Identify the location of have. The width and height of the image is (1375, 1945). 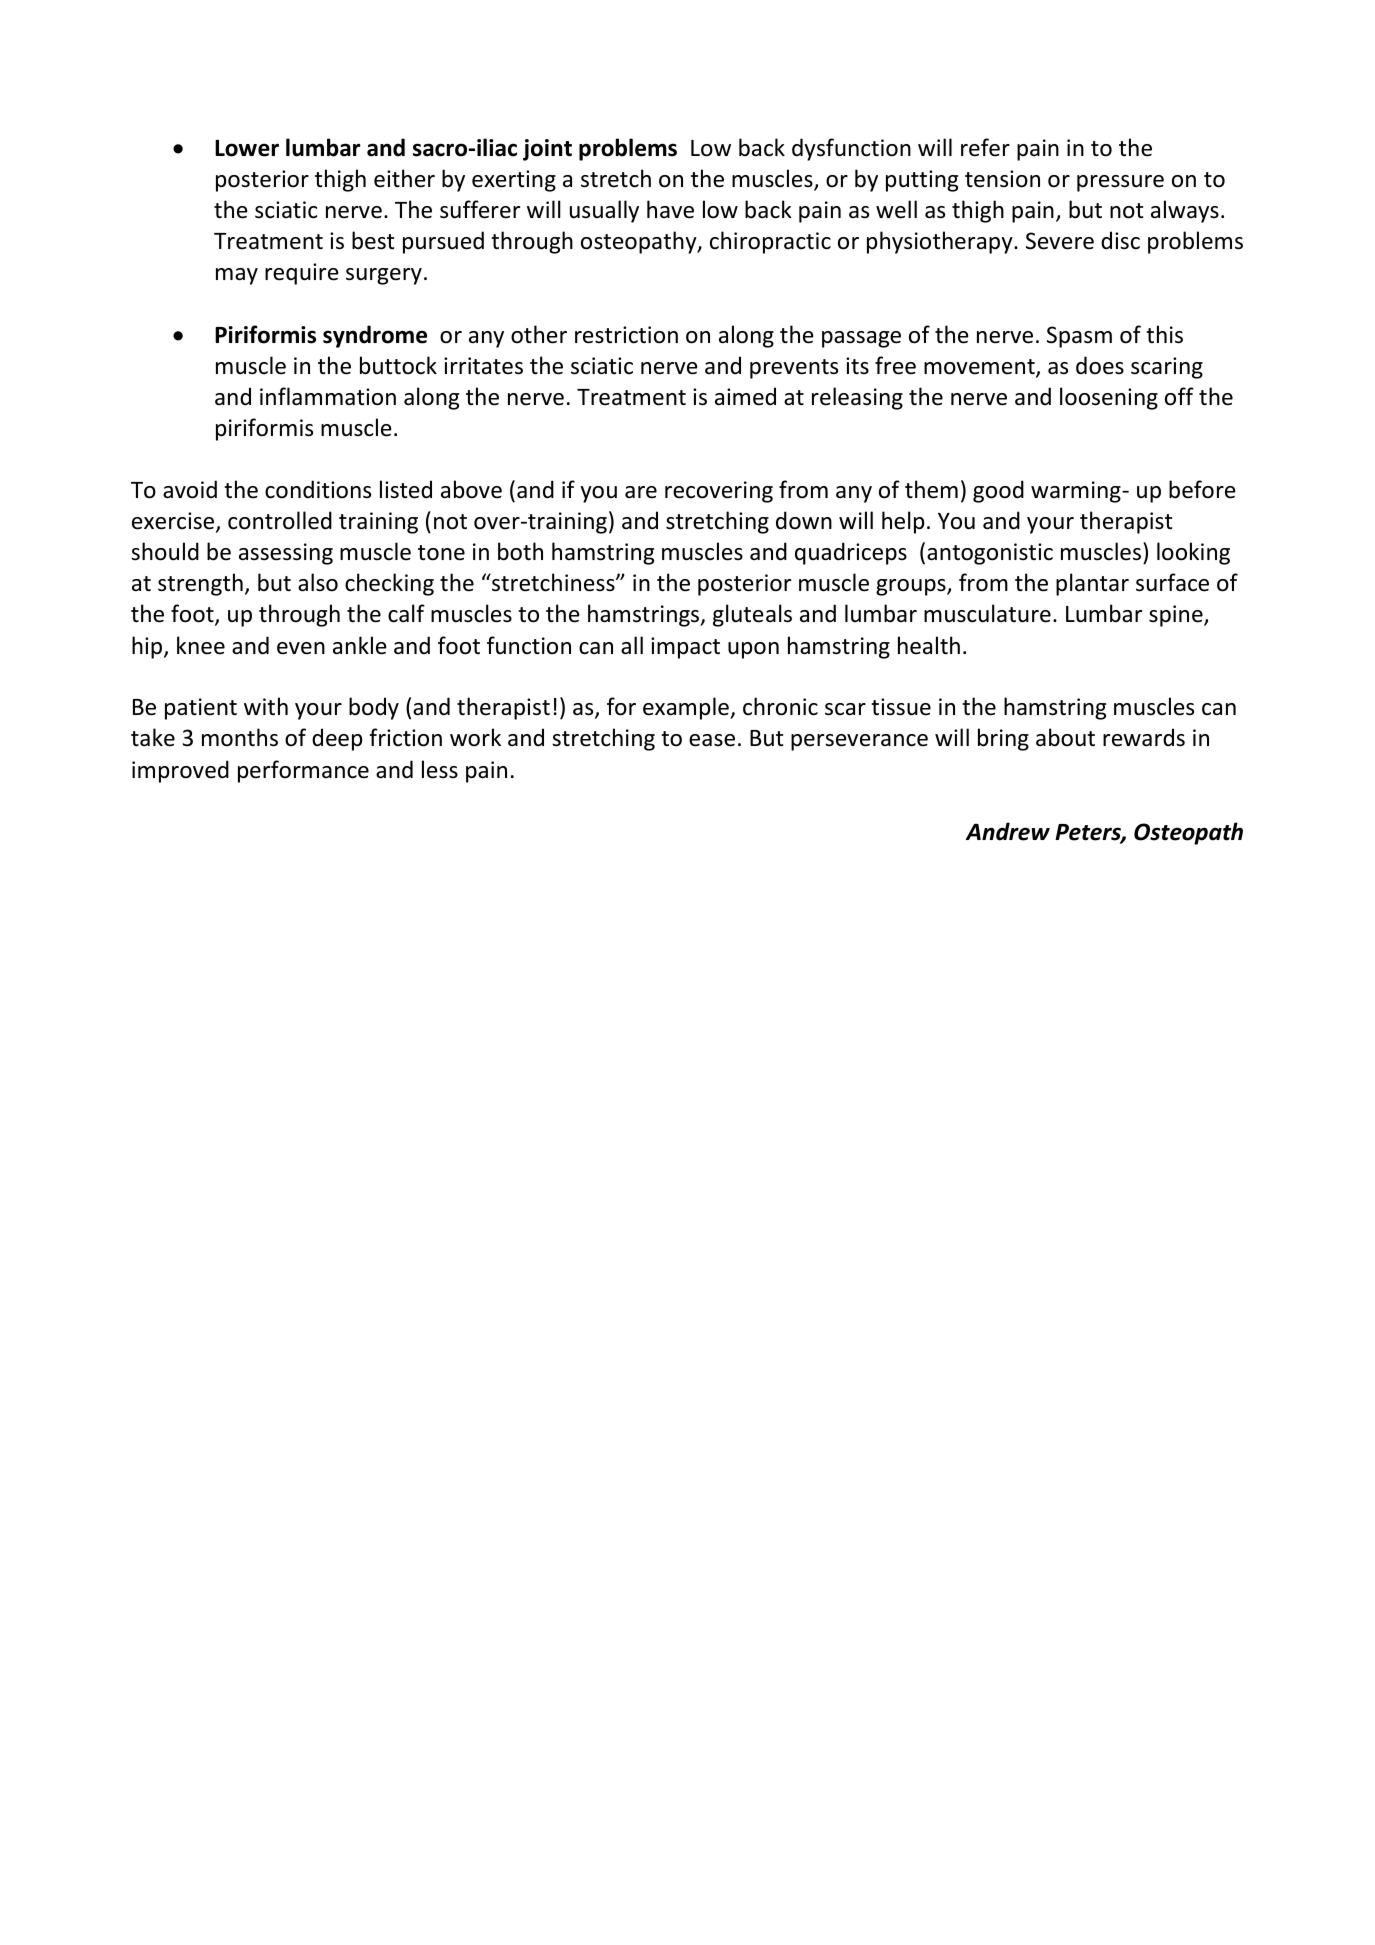
(670, 209).
